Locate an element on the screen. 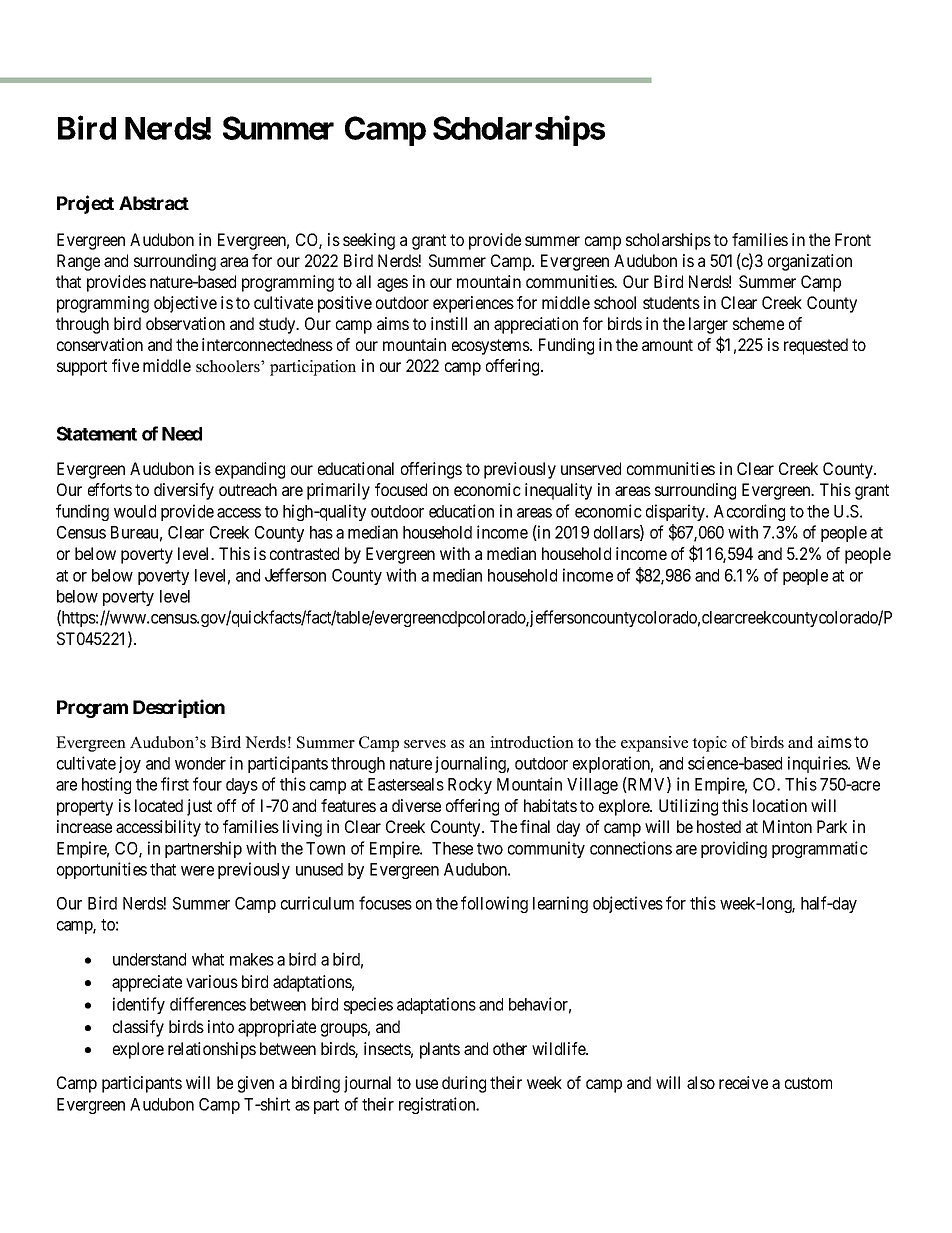 This screenshot has width=952, height=1233. serves is located at coordinates (425, 744).
